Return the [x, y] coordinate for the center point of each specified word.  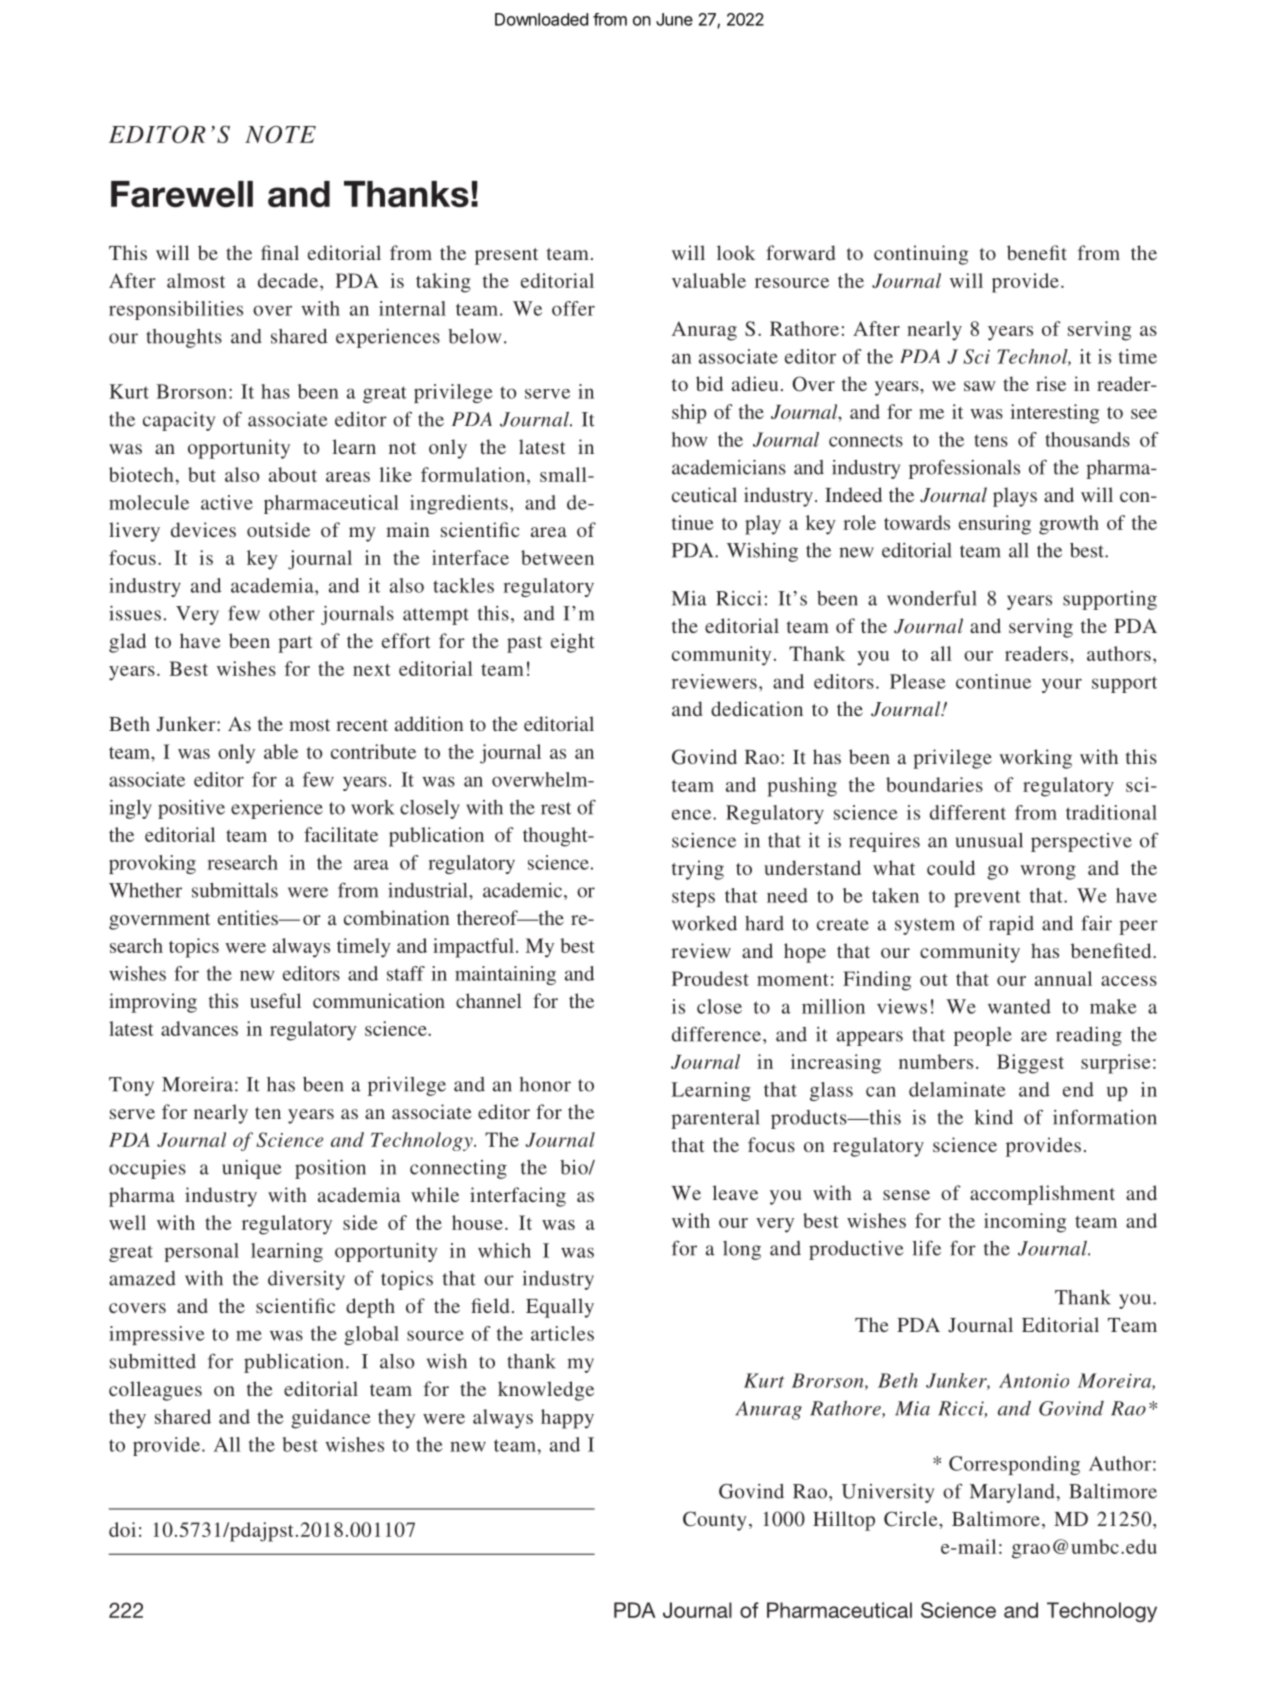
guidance [331, 1419]
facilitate [341, 834]
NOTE [280, 134]
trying [698, 870]
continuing [921, 255]
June [674, 19]
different [968, 812]
